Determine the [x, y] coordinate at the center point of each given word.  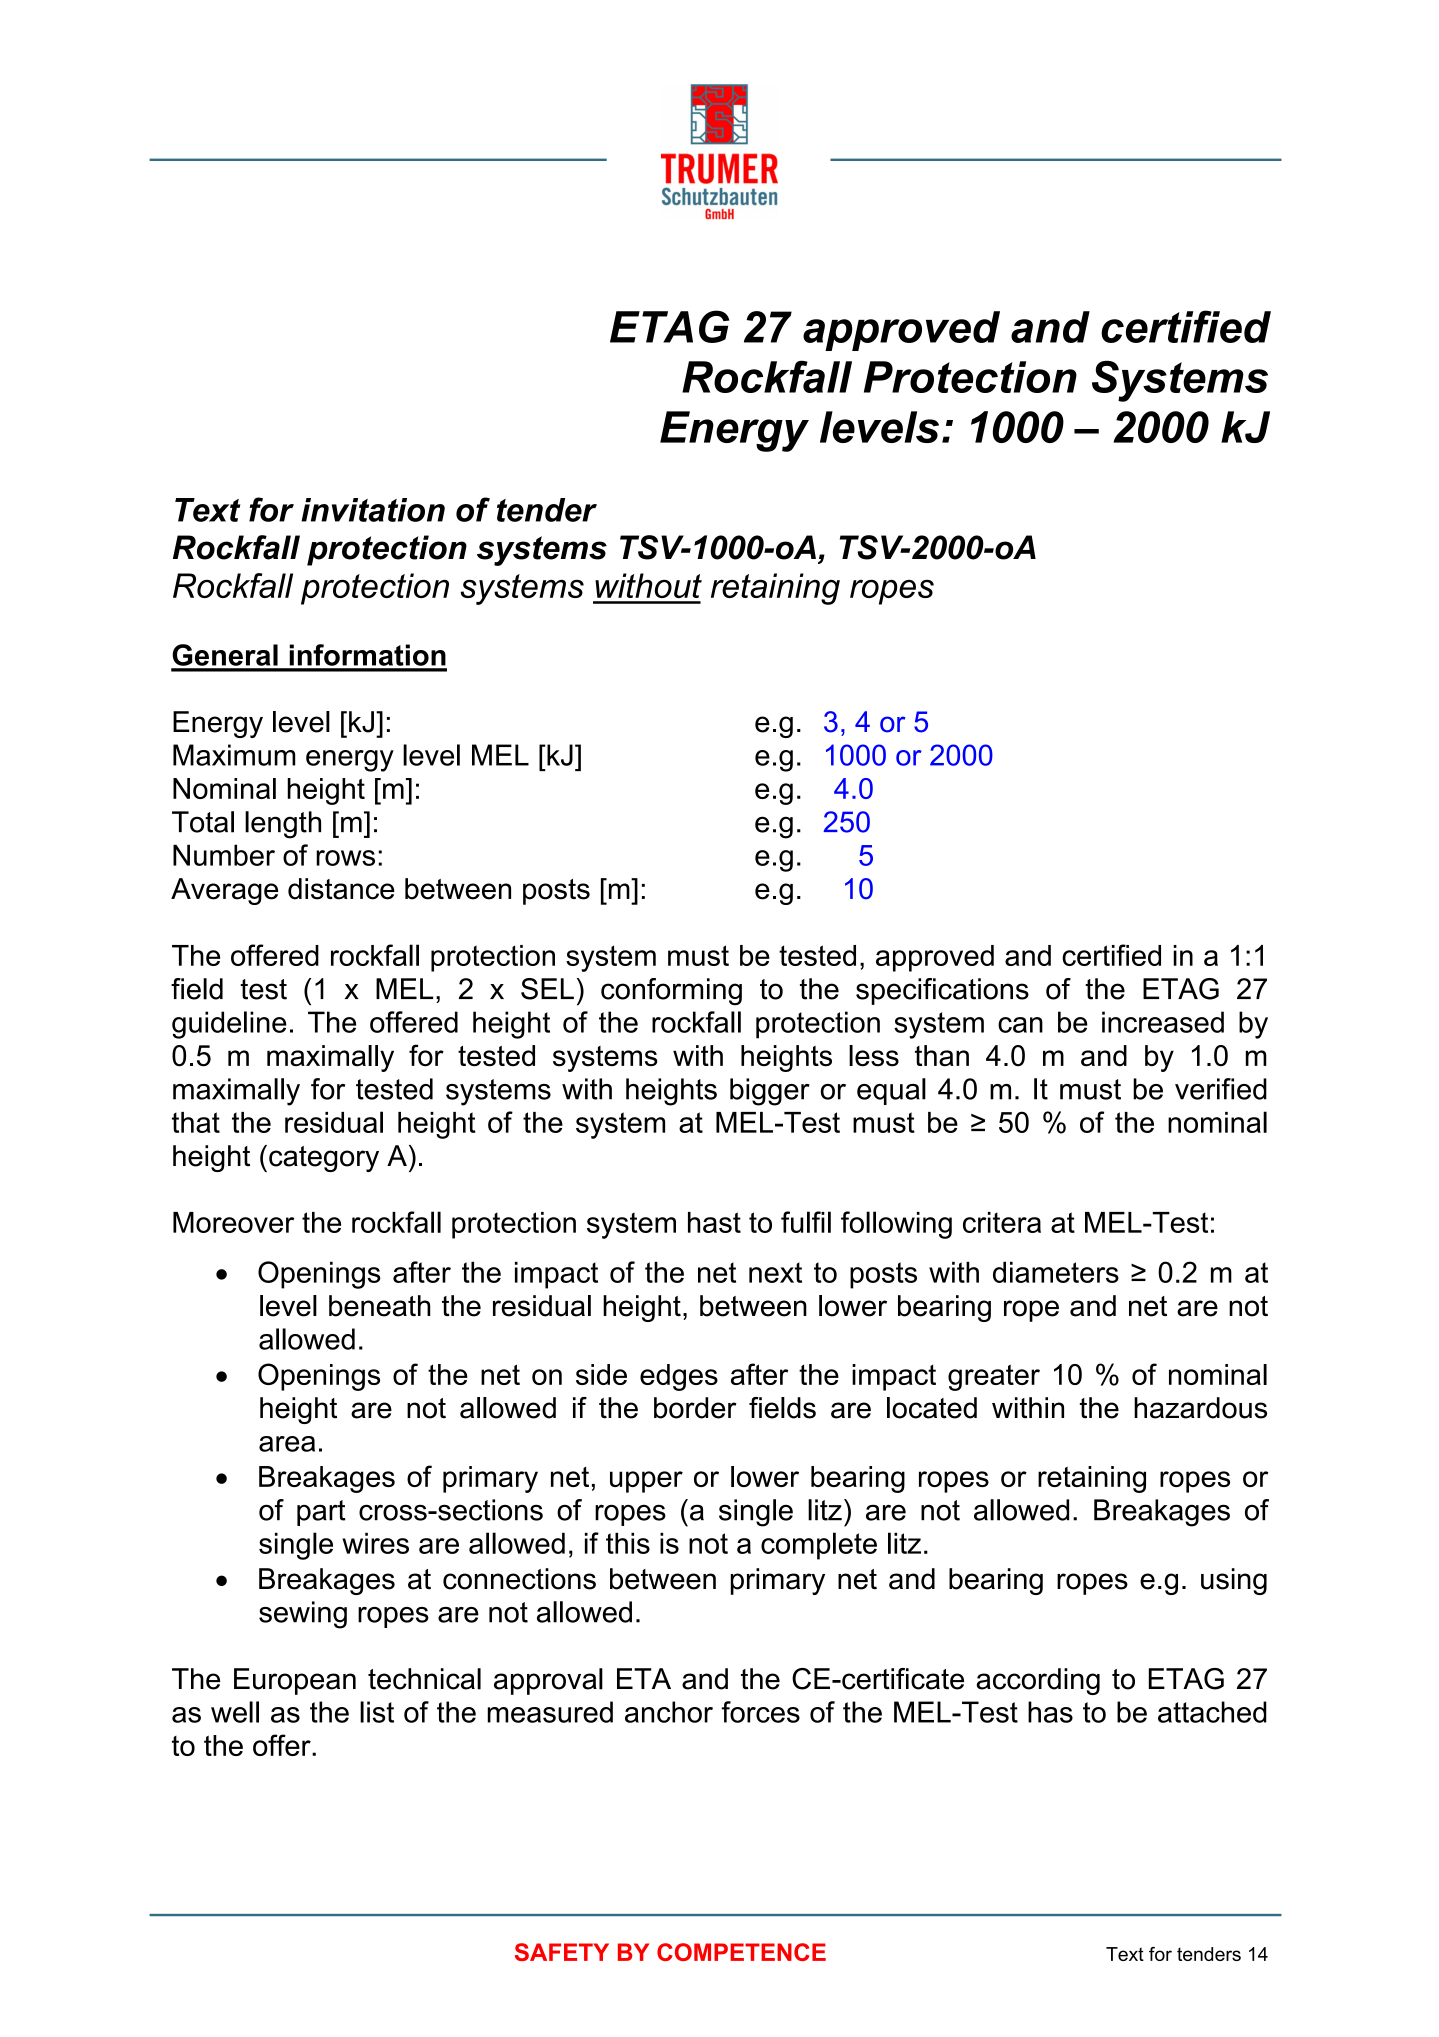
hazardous [1200, 1408]
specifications [942, 991]
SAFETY [562, 1952]
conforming [671, 992]
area [287, 1444]
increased [1163, 1022]
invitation [373, 510]
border [695, 1408]
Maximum [234, 755]
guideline [229, 1025]
